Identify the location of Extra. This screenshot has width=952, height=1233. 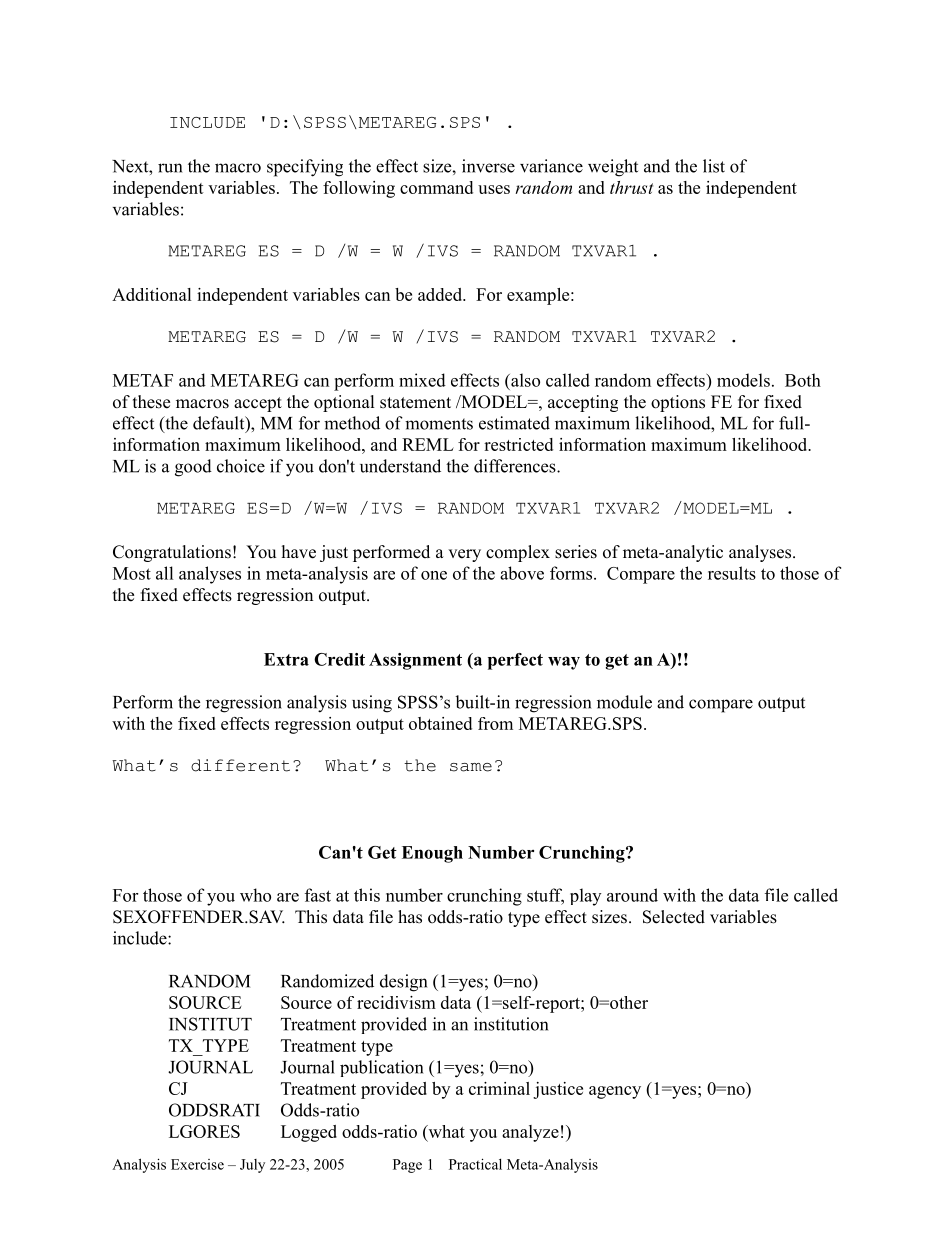
(286, 659).
